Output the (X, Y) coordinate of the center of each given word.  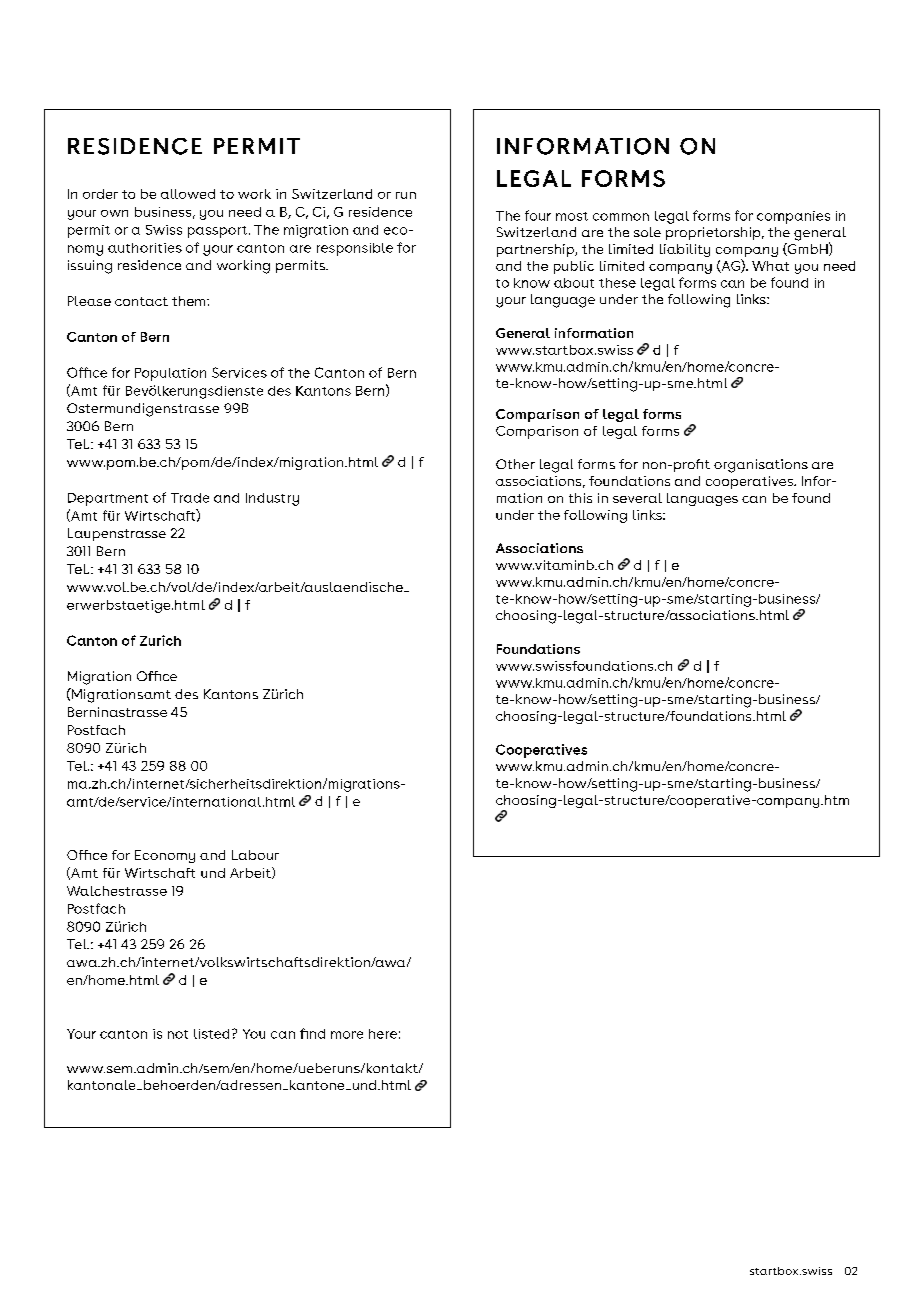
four (538, 215)
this (580, 498)
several (637, 498)
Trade (190, 498)
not (178, 1034)
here (383, 1034)
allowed (188, 194)
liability (685, 250)
